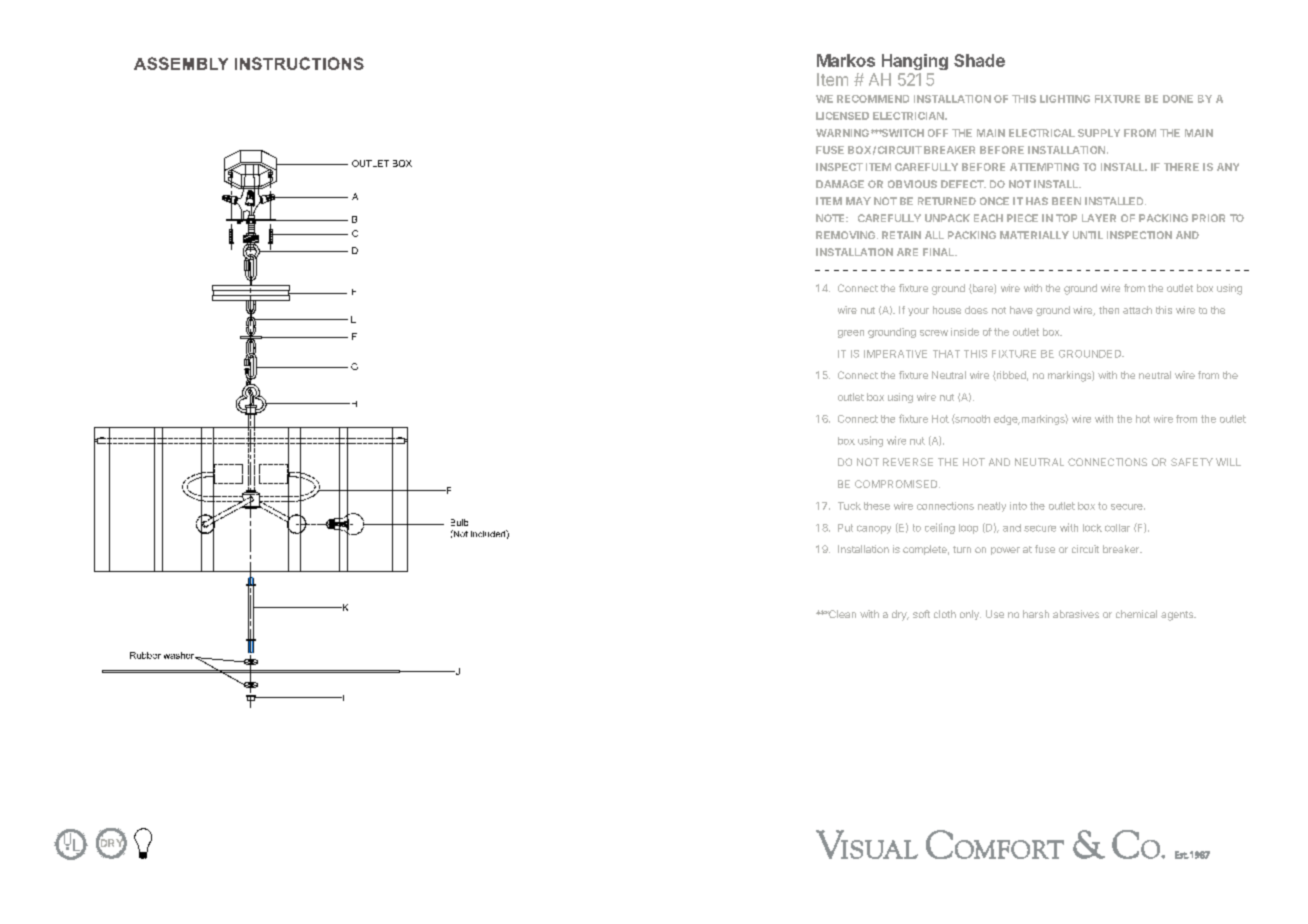 This screenshot has width=1308, height=924. I want to click on REVERSE, so click(908, 462).
